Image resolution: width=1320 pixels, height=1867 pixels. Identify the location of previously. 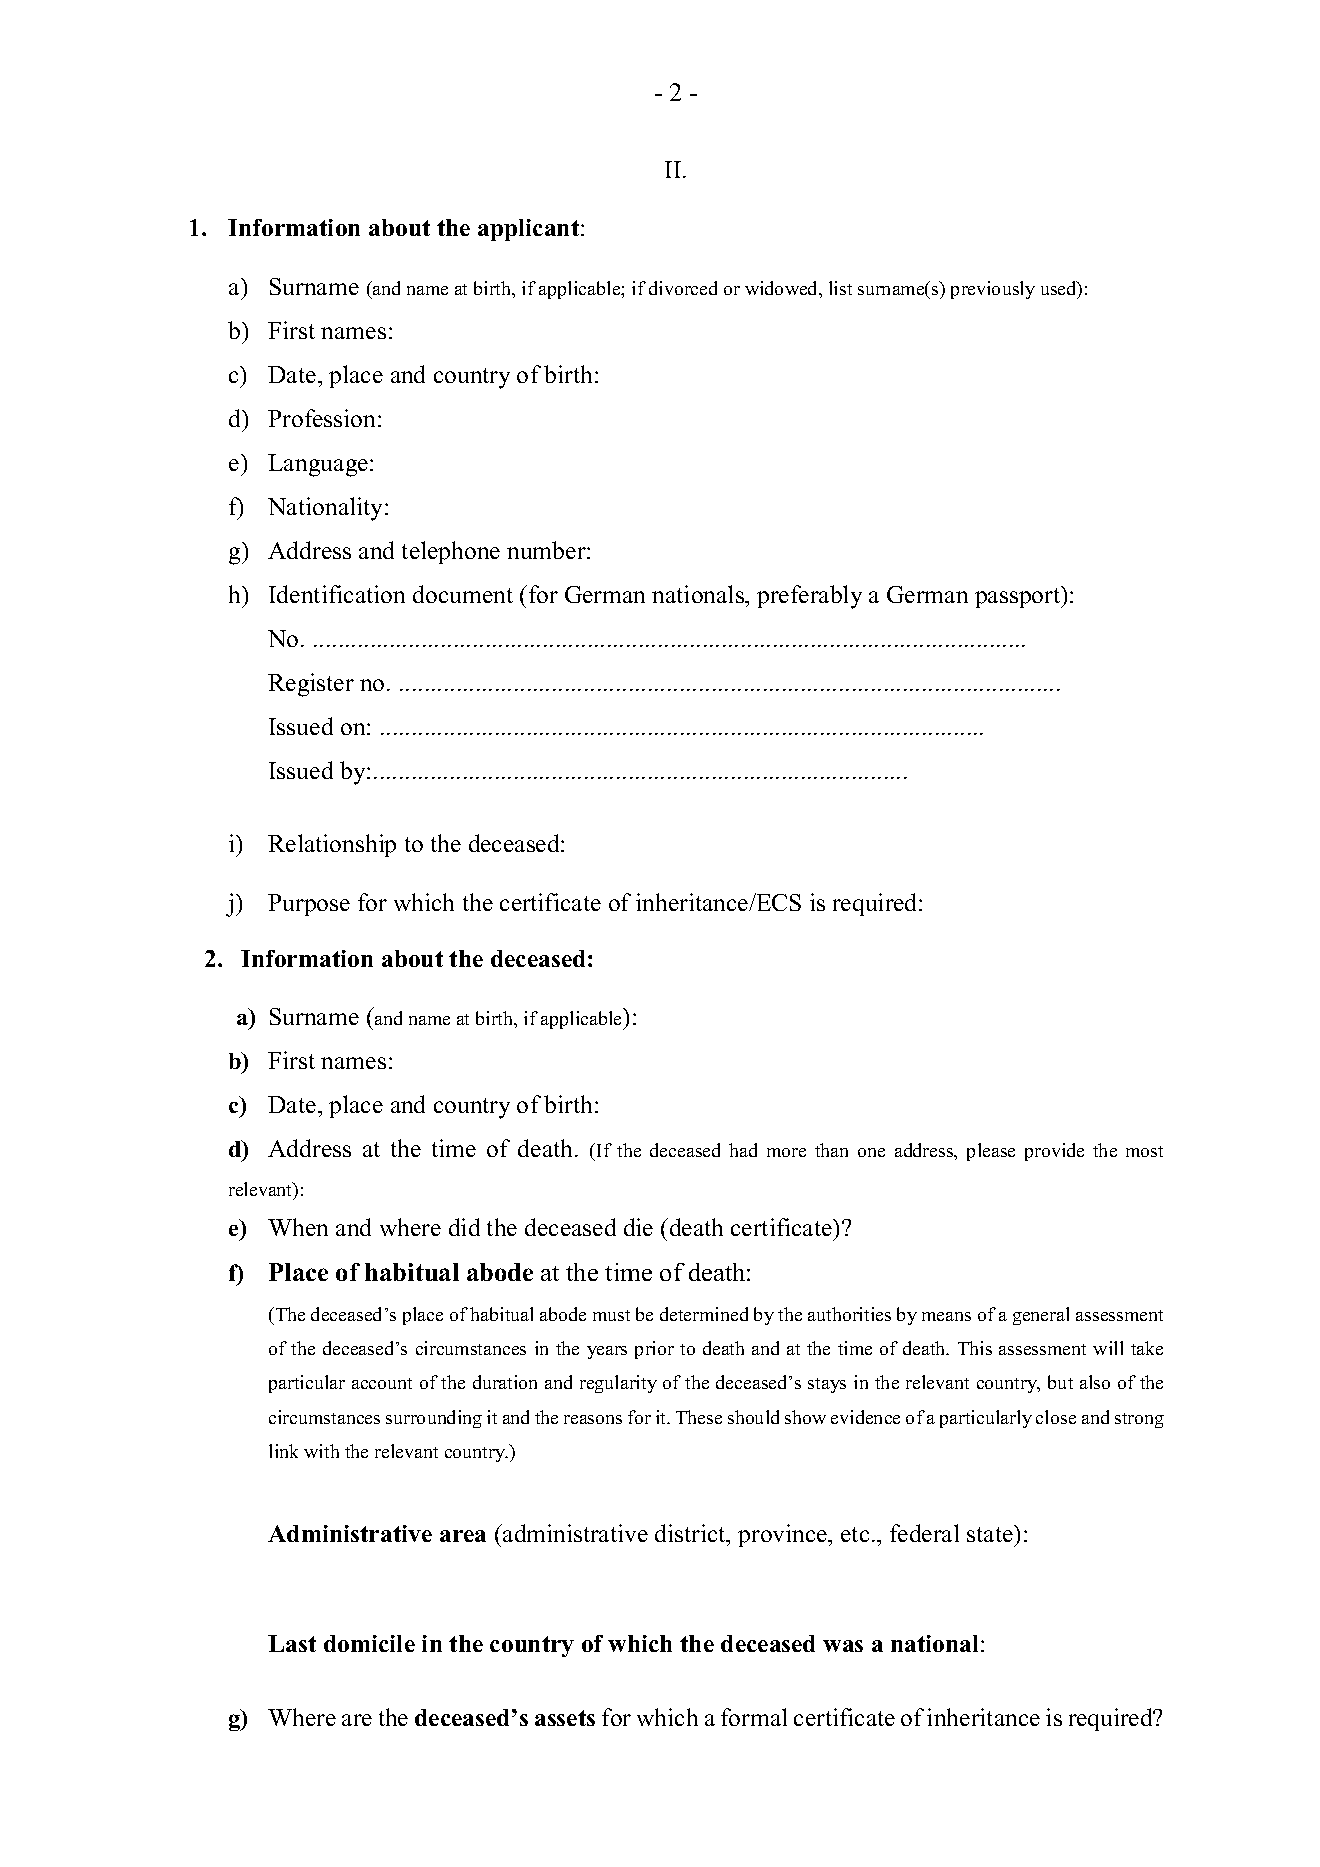
(993, 290).
